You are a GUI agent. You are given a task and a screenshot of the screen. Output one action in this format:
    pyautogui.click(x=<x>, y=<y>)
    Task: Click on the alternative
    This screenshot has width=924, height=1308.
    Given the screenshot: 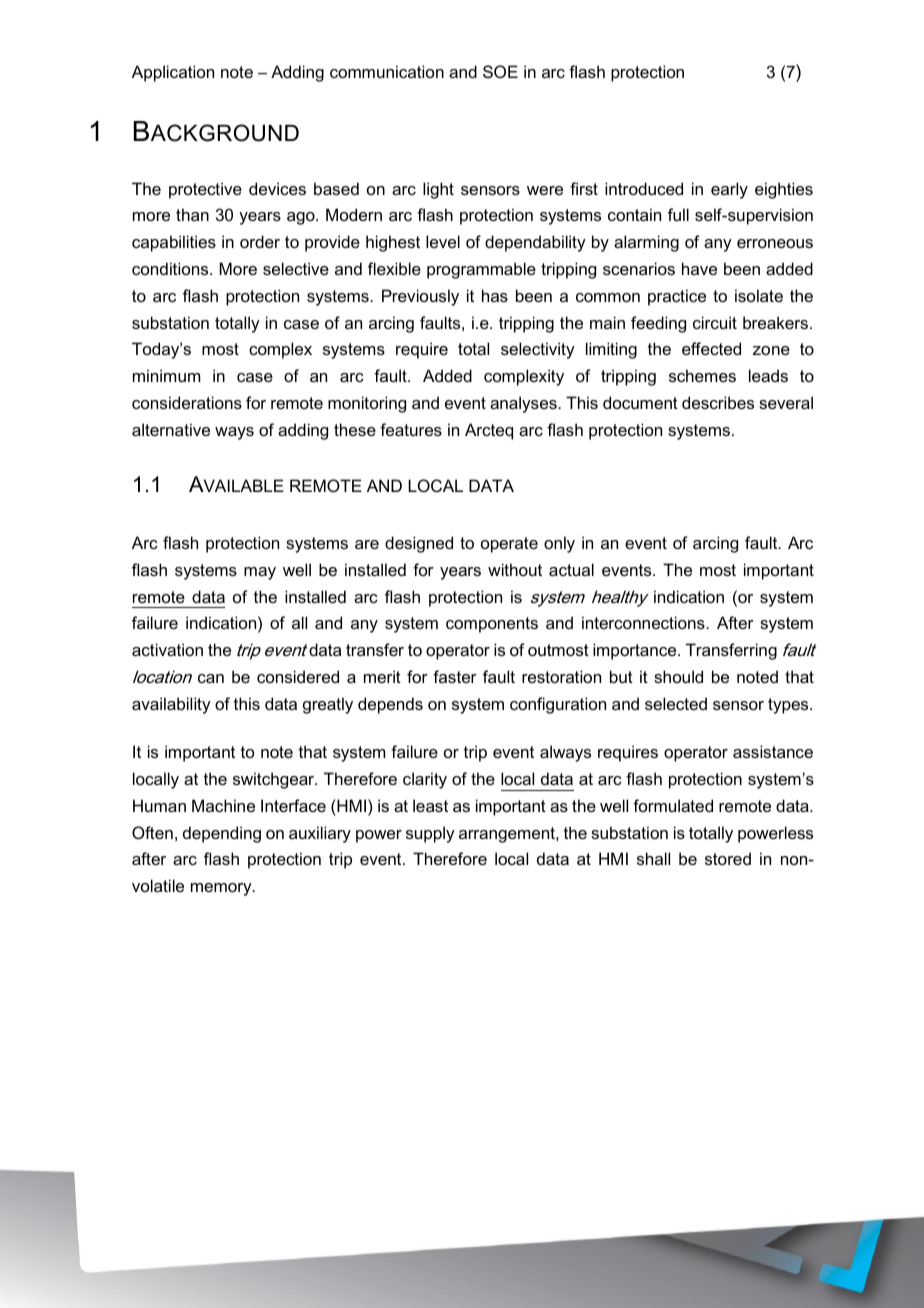 What is the action you would take?
    pyautogui.click(x=171, y=429)
